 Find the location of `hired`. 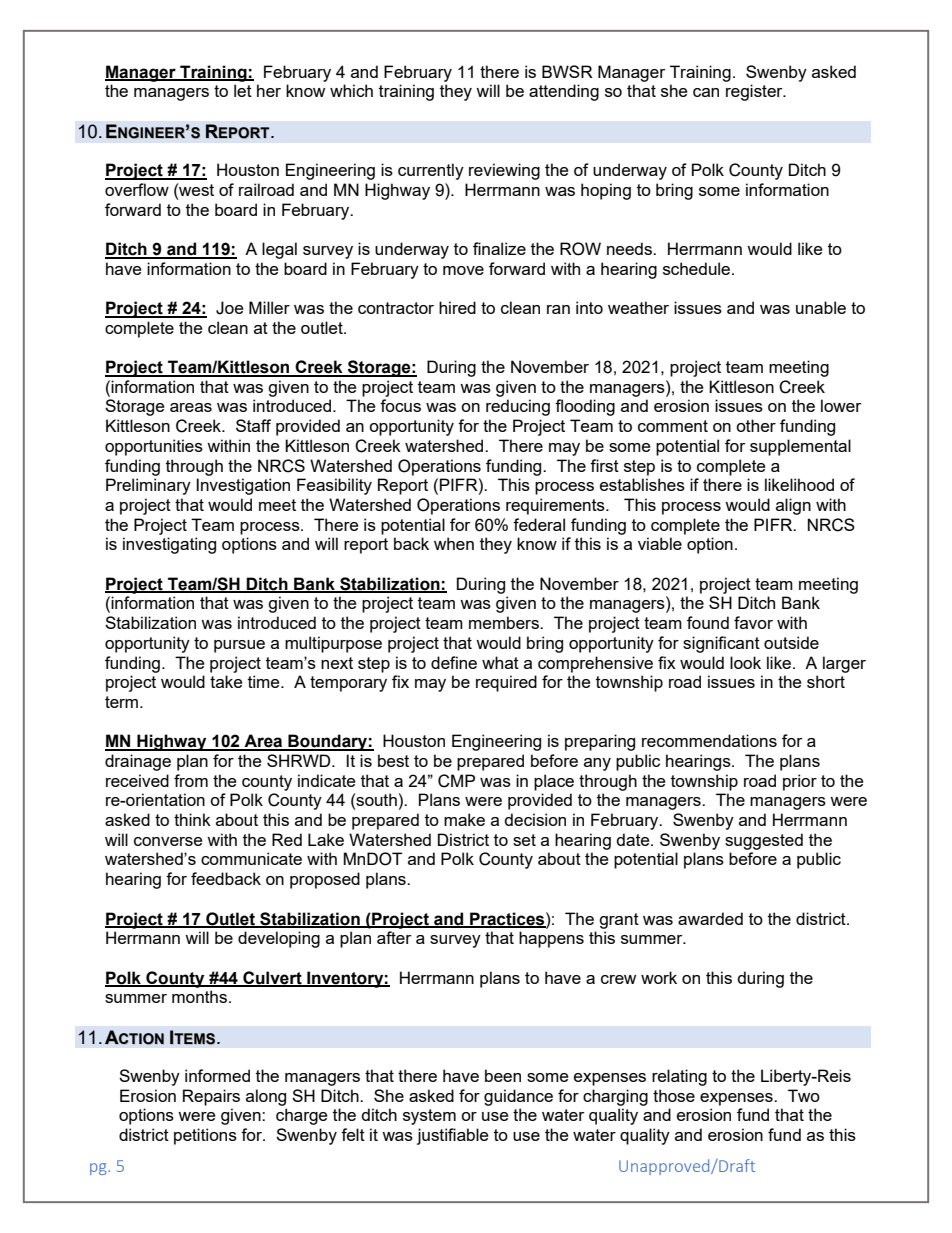

hired is located at coordinates (457, 307).
